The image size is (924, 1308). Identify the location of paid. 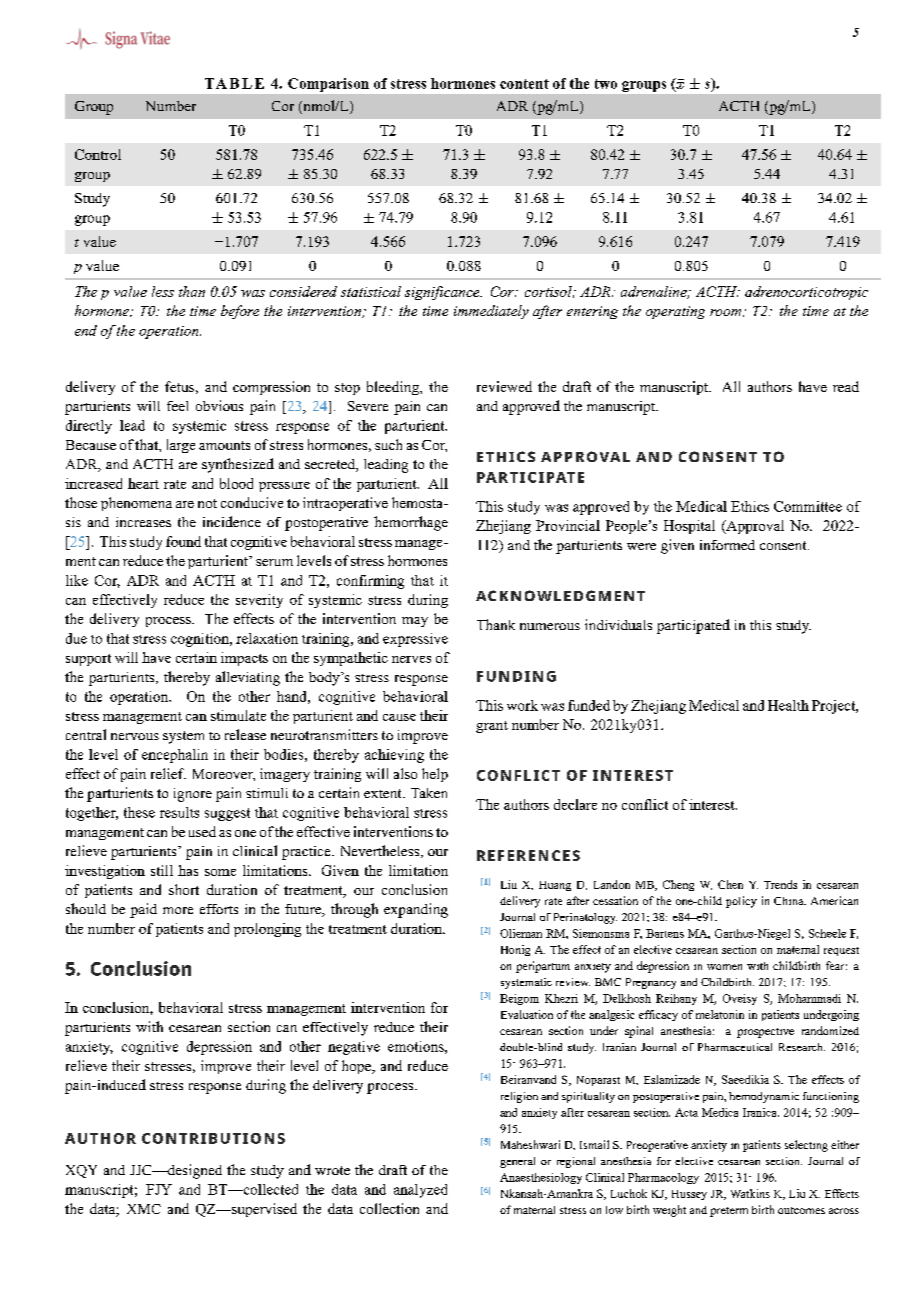
(143, 910).
